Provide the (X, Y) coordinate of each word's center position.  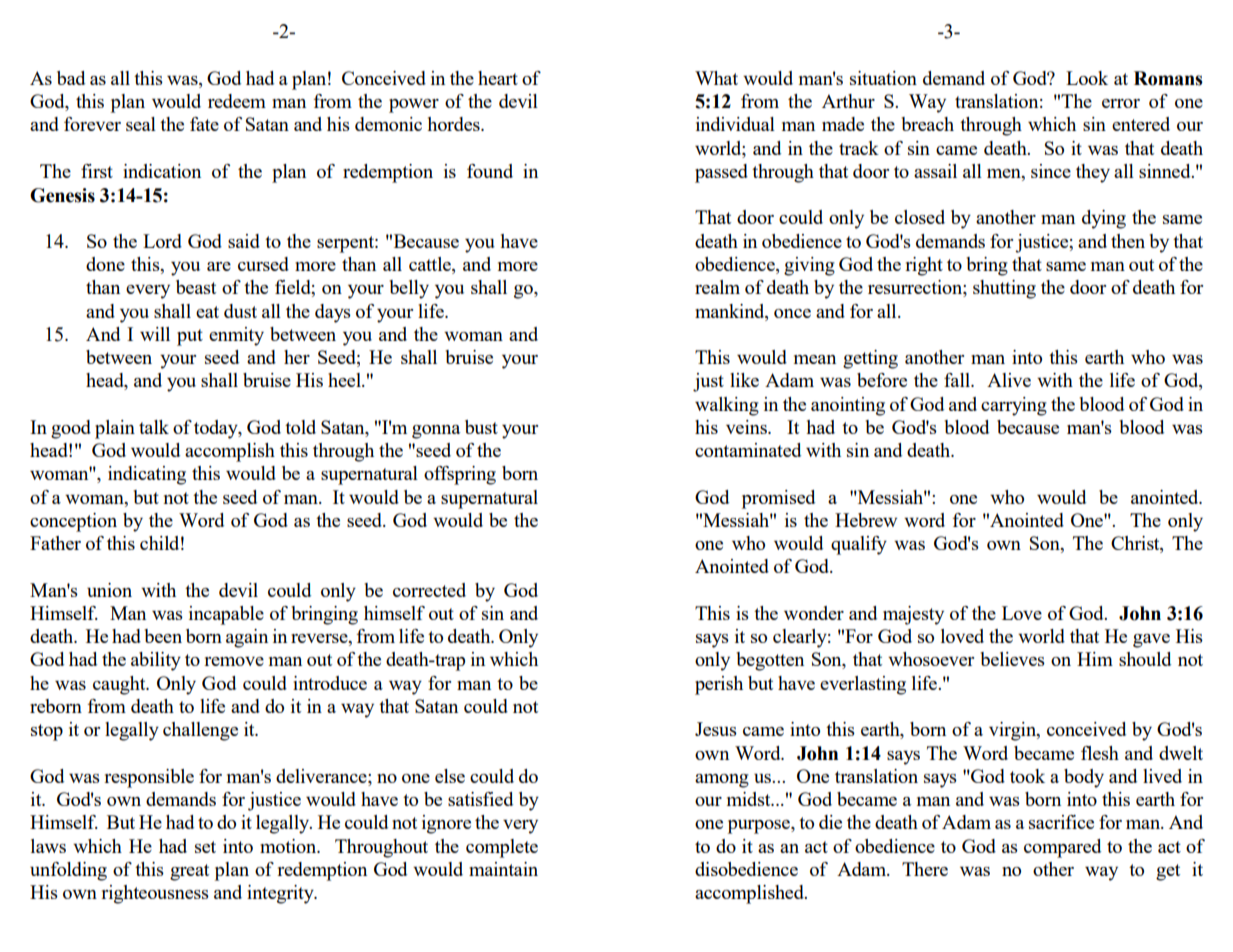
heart (498, 78)
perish (719, 685)
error (1121, 103)
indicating (147, 475)
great (189, 872)
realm (717, 287)
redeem (237, 101)
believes (1012, 659)
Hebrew (866, 520)
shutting (1004, 289)
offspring (460, 475)
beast (196, 287)
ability (156, 661)
